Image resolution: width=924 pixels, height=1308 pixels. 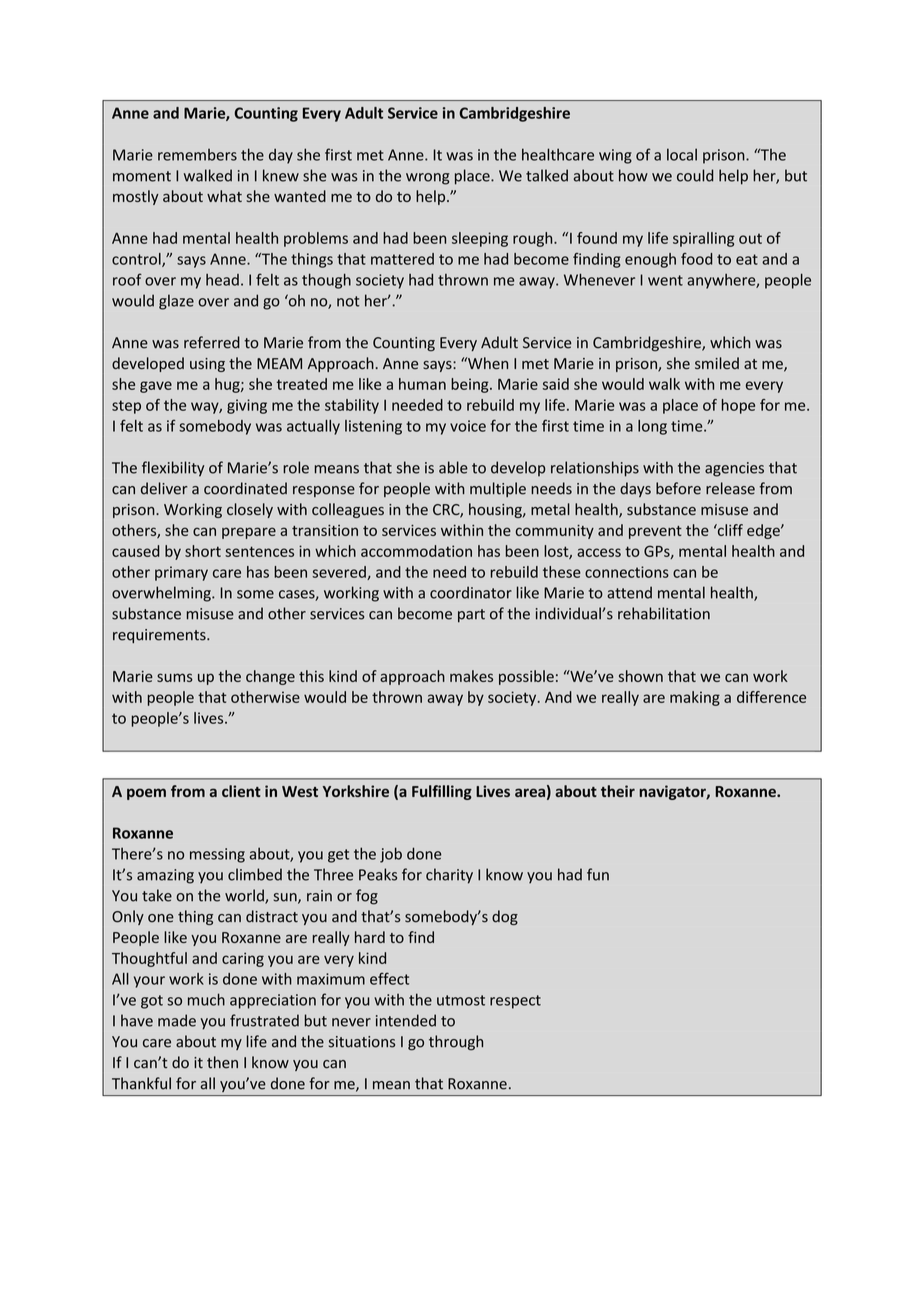 I want to click on respect, so click(x=515, y=1002).
